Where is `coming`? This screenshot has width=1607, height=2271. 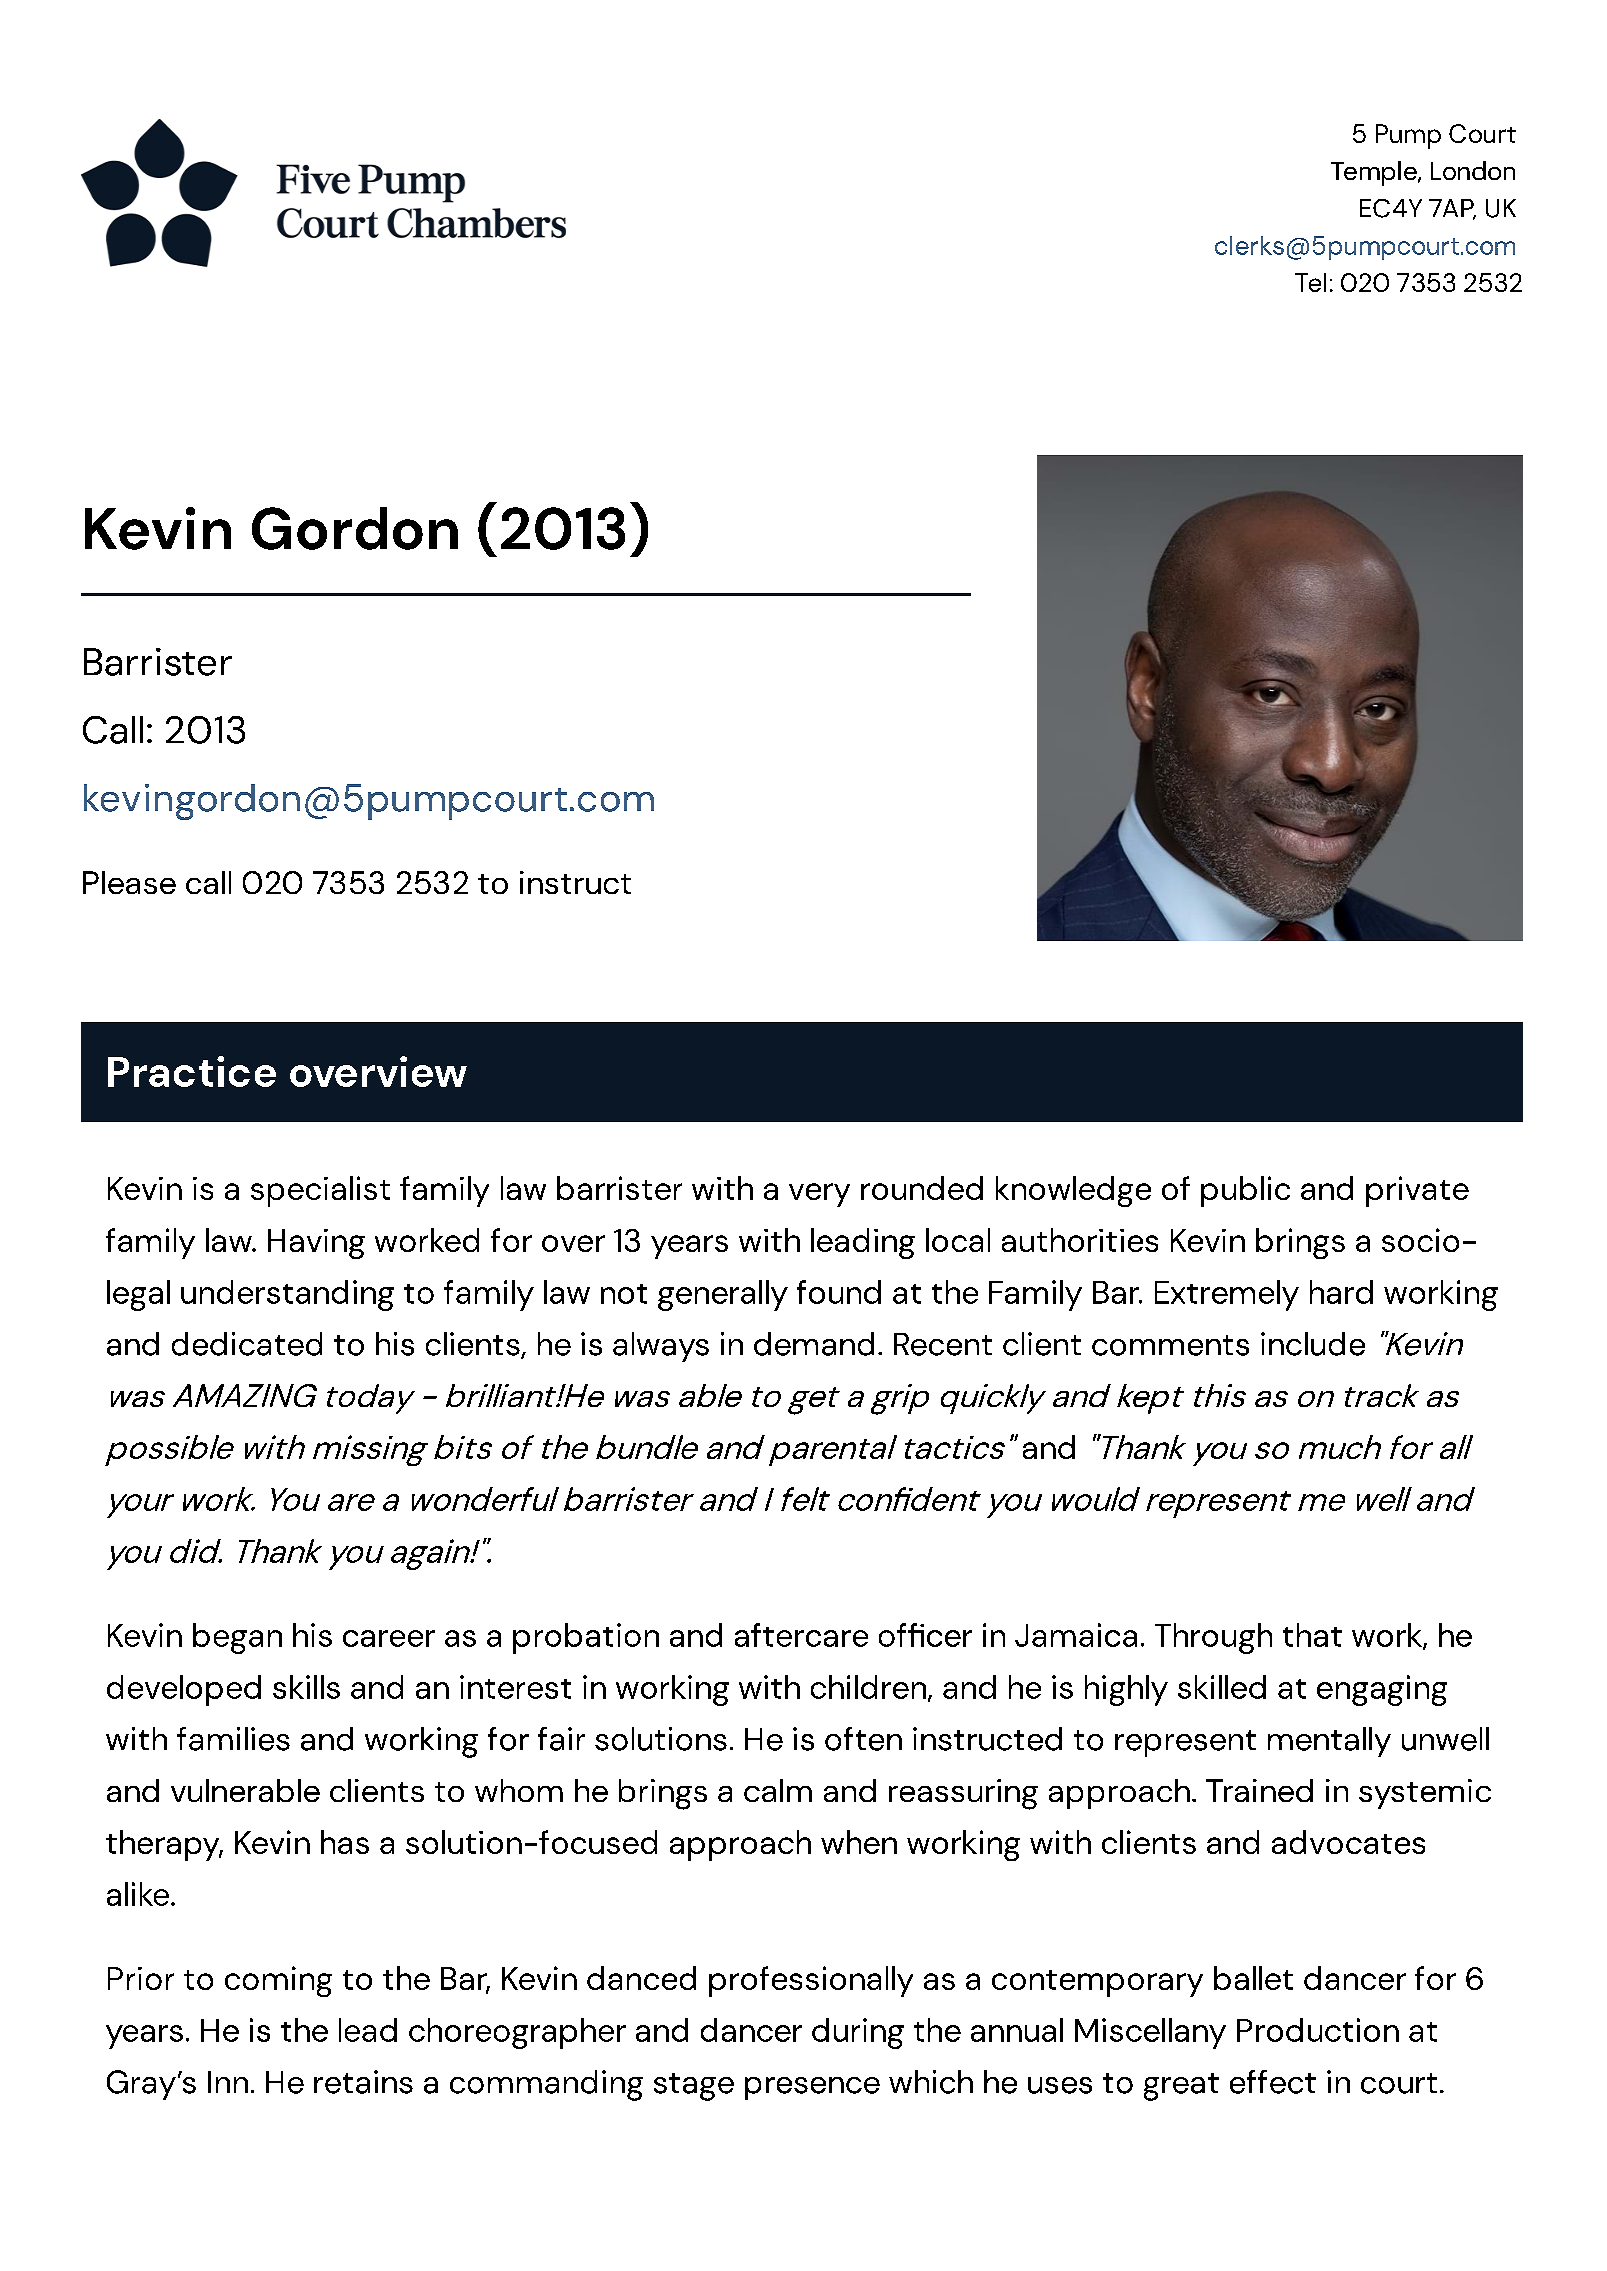
coming is located at coordinates (278, 1981).
